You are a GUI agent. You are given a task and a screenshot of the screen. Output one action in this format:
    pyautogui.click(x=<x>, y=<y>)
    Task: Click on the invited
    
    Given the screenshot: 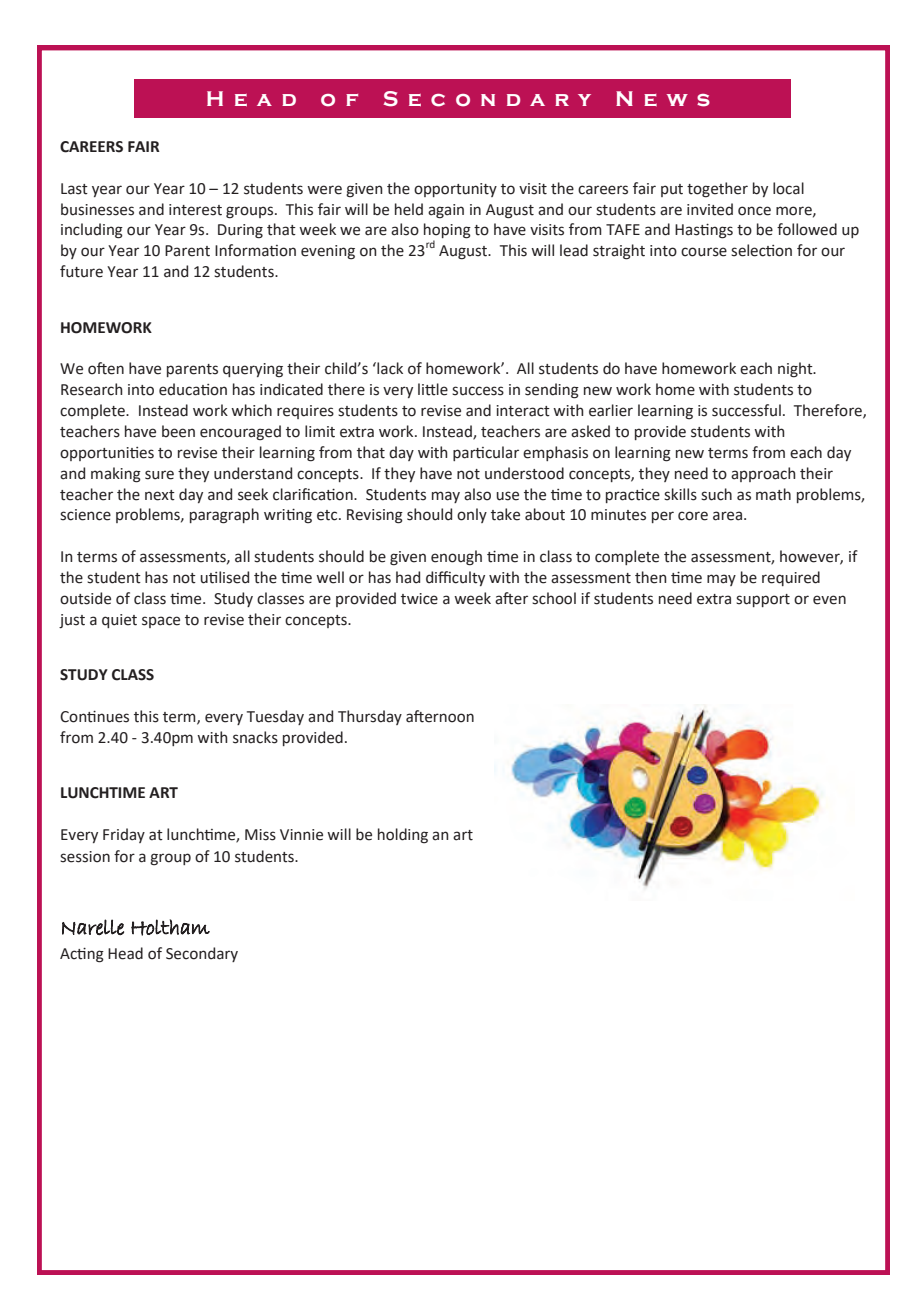 What is the action you would take?
    pyautogui.click(x=710, y=209)
